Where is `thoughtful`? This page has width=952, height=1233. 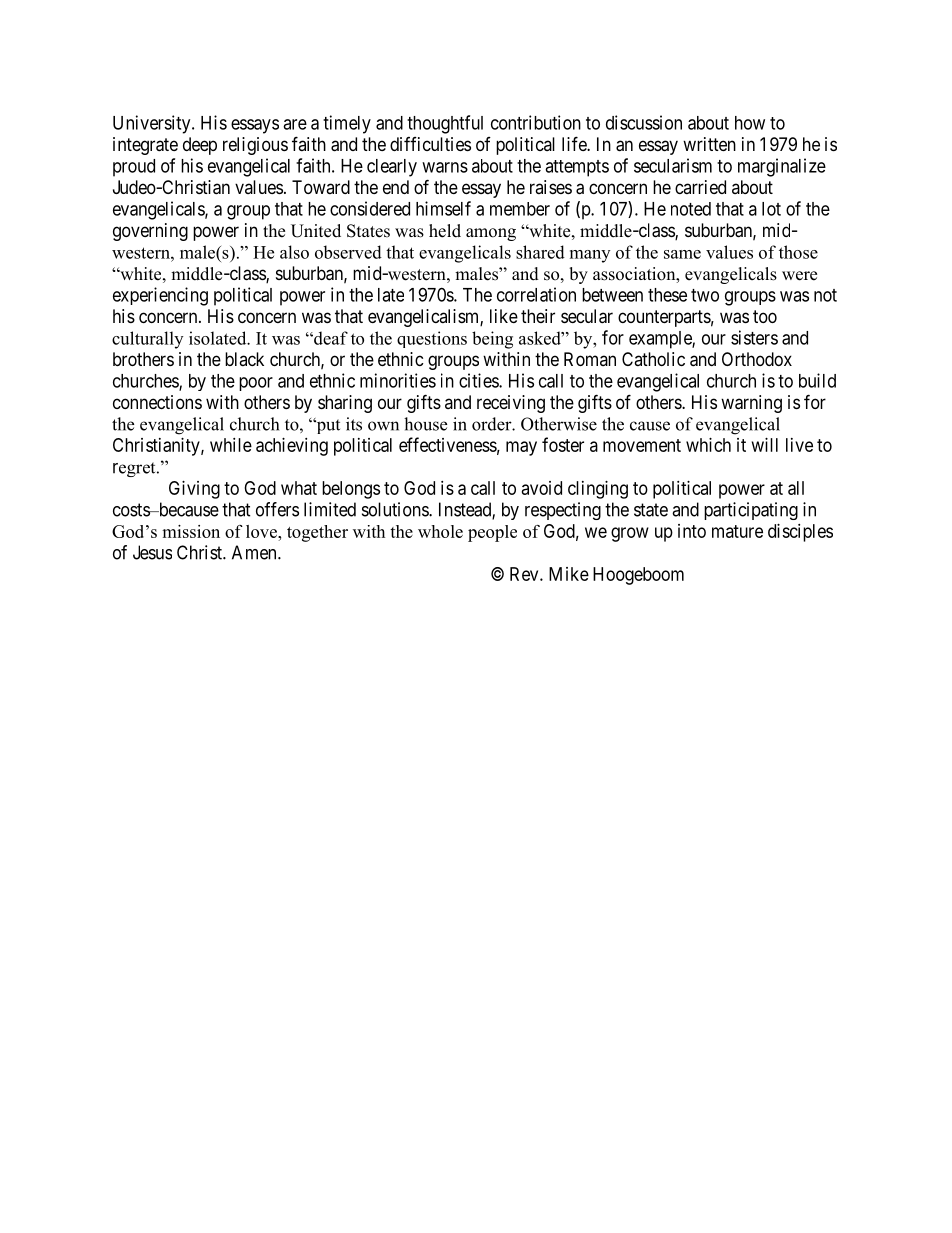 thoughtful is located at coordinates (445, 124).
